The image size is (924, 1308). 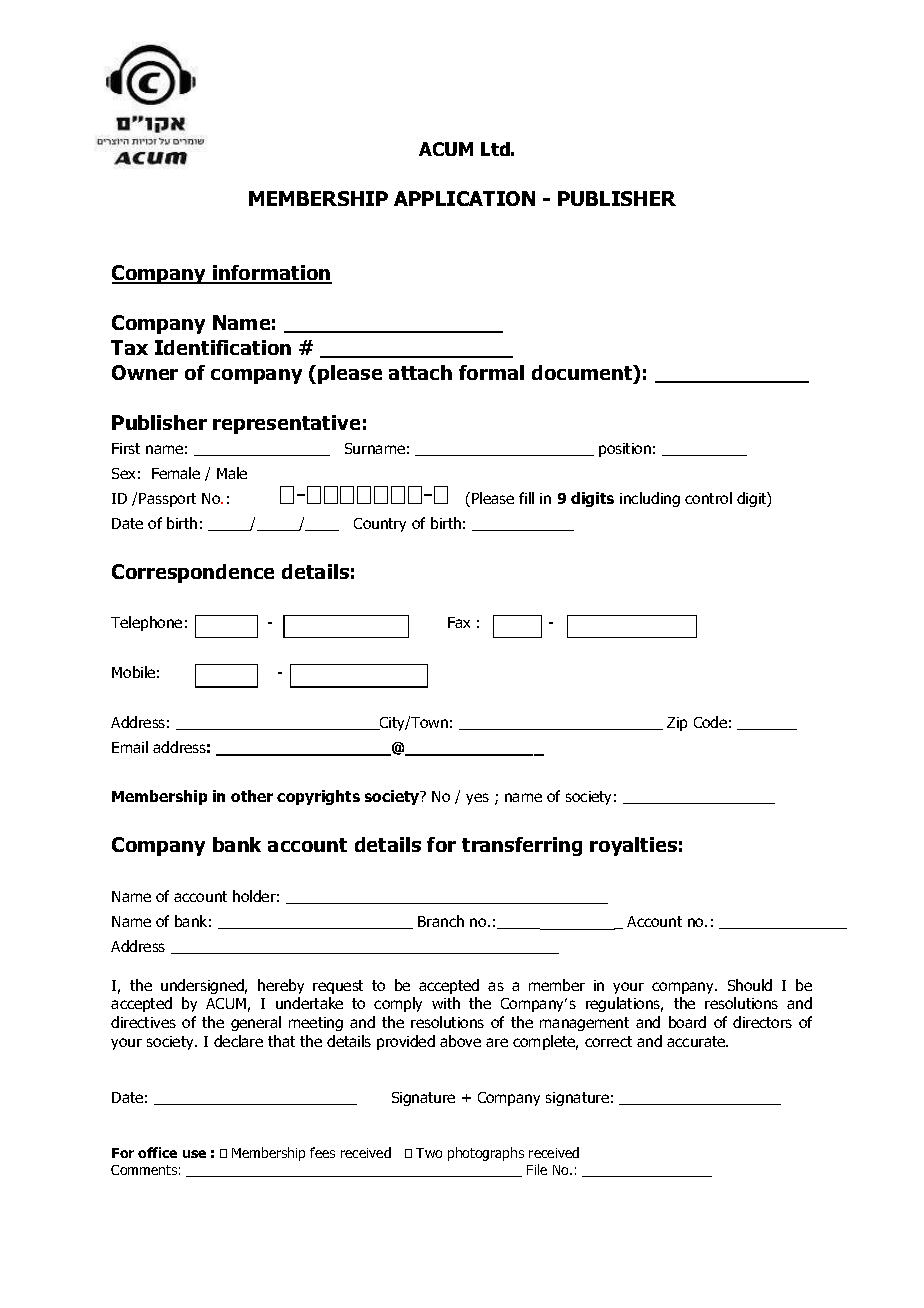 I want to click on hereby, so click(x=281, y=986).
